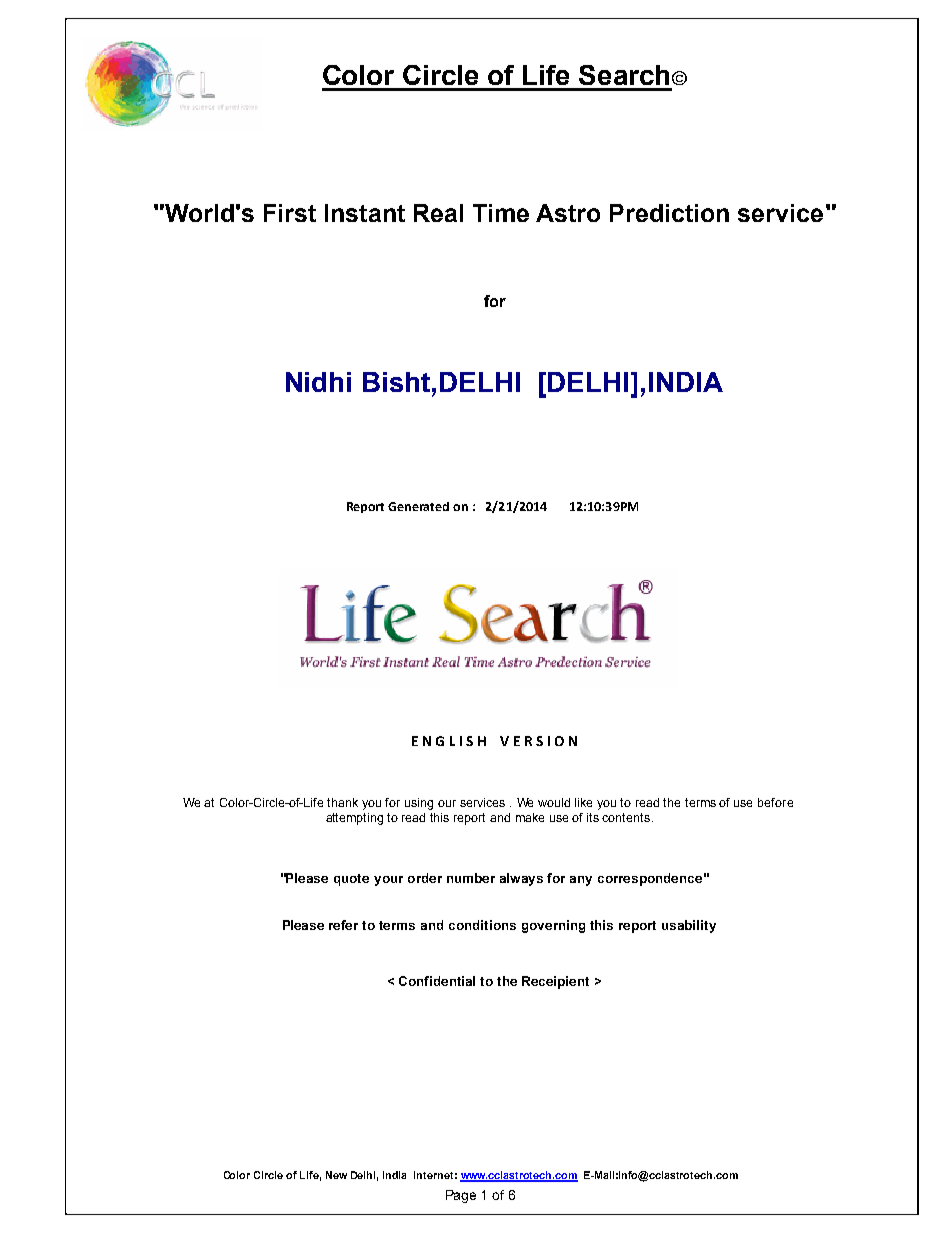 Image resolution: width=952 pixels, height=1233 pixels. Describe the element at coordinates (689, 926) in the page. I see `usability` at that location.
